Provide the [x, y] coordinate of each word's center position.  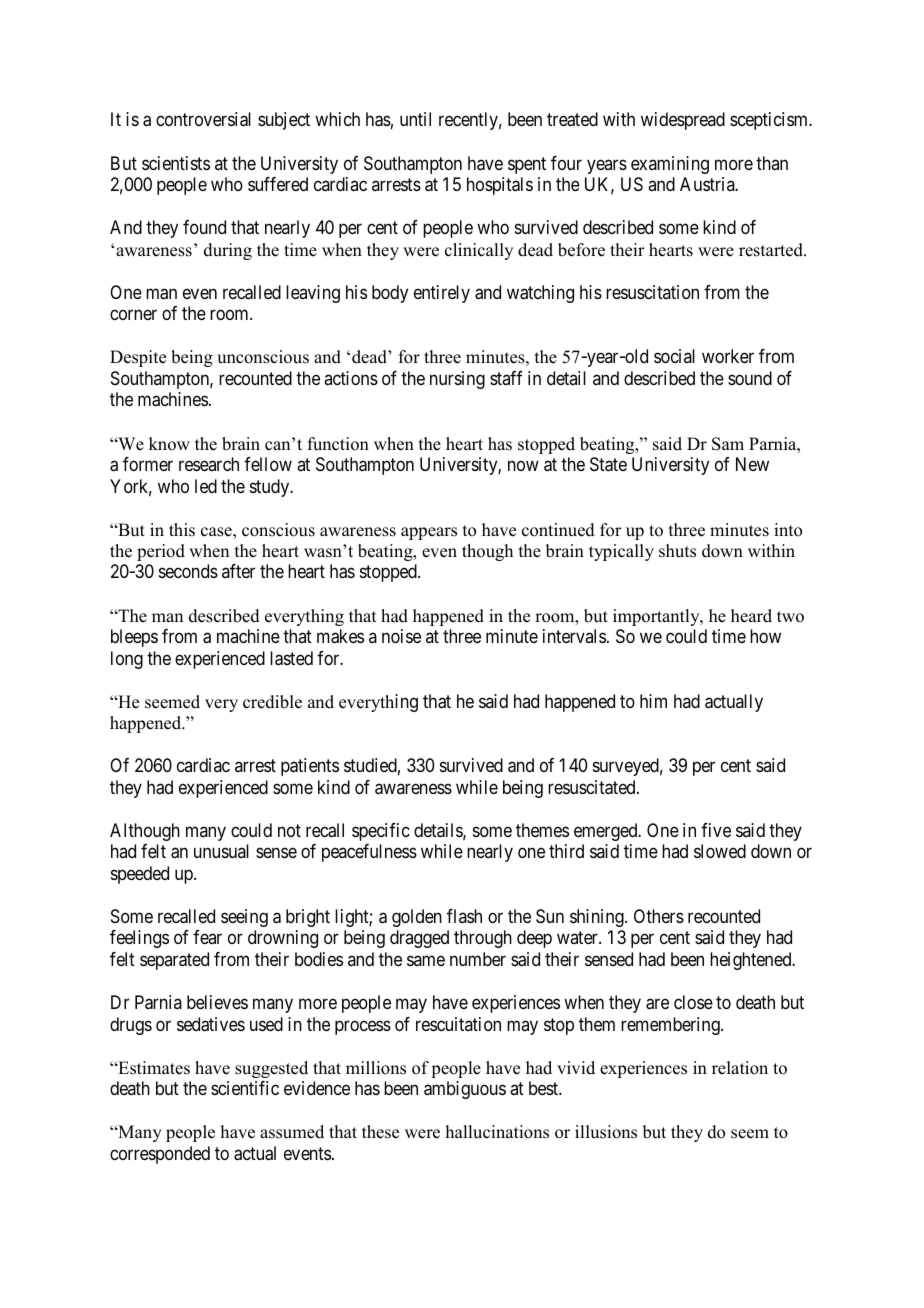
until [415, 119]
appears [429, 533]
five [716, 830]
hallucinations [497, 1132]
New [752, 464]
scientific [245, 1088]
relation [740, 1068]
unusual [221, 851]
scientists [176, 163]
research [209, 464]
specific [381, 832]
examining [670, 165]
